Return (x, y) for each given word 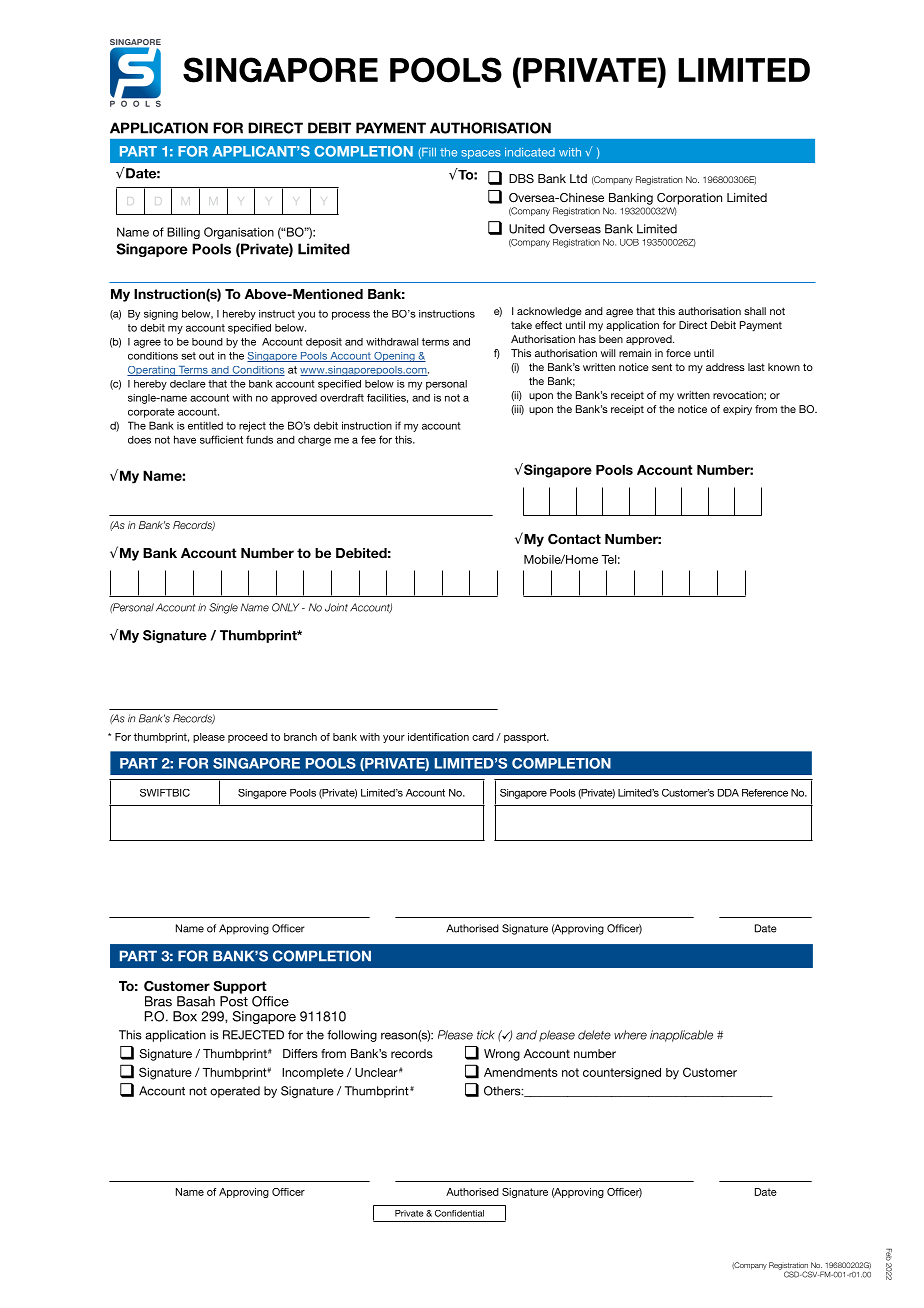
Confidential (459, 1213)
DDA (728, 793)
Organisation (239, 233)
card (483, 737)
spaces (481, 154)
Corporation (689, 199)
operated (235, 1092)
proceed (248, 738)
